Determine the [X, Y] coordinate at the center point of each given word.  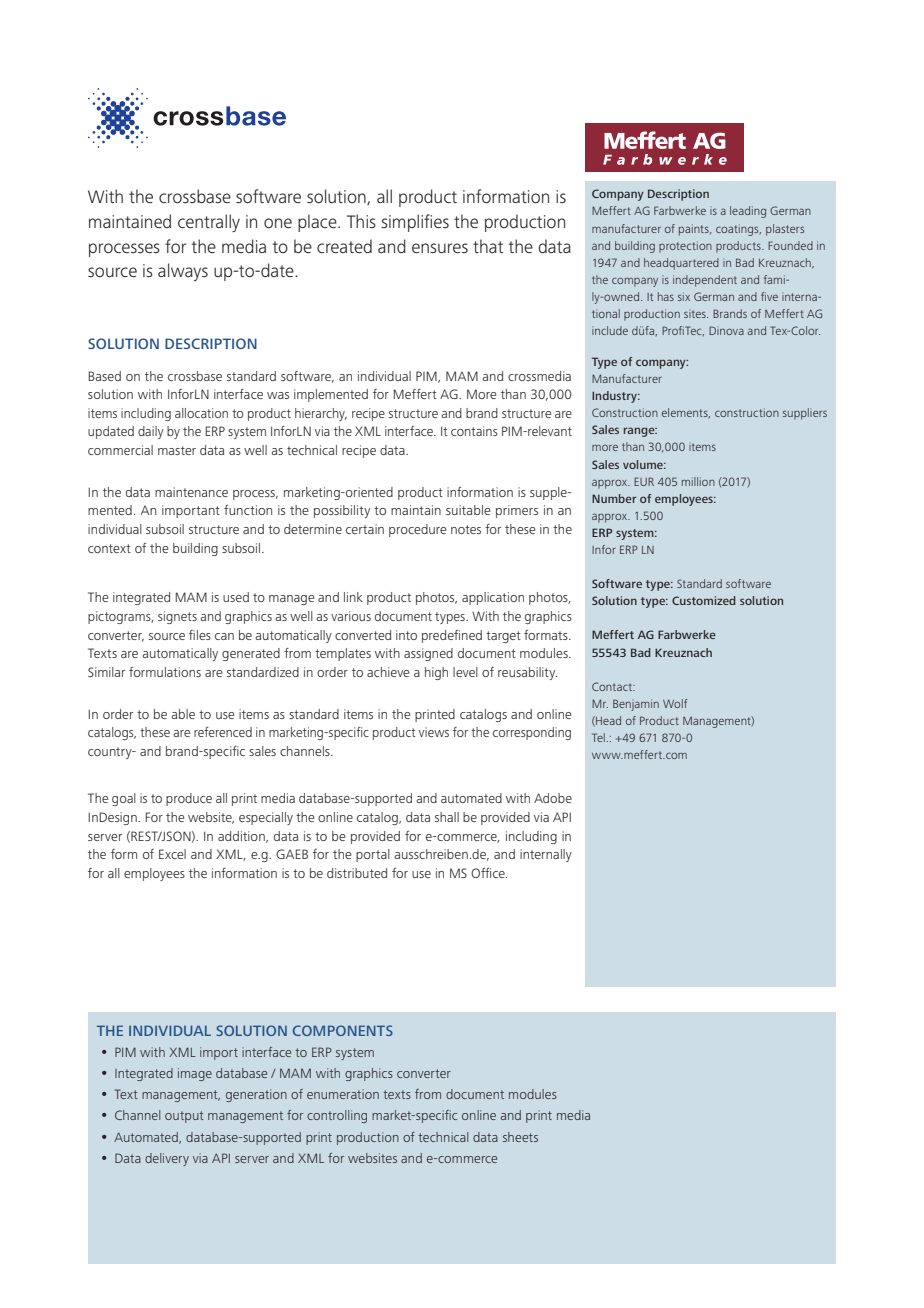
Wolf [675, 703]
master [177, 450]
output [184, 1117]
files [200, 635]
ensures [440, 248]
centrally [209, 223]
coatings [738, 230]
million [698, 481]
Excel [172, 854]
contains [474, 431]
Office [489, 873]
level [465, 672]
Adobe [553, 798]
